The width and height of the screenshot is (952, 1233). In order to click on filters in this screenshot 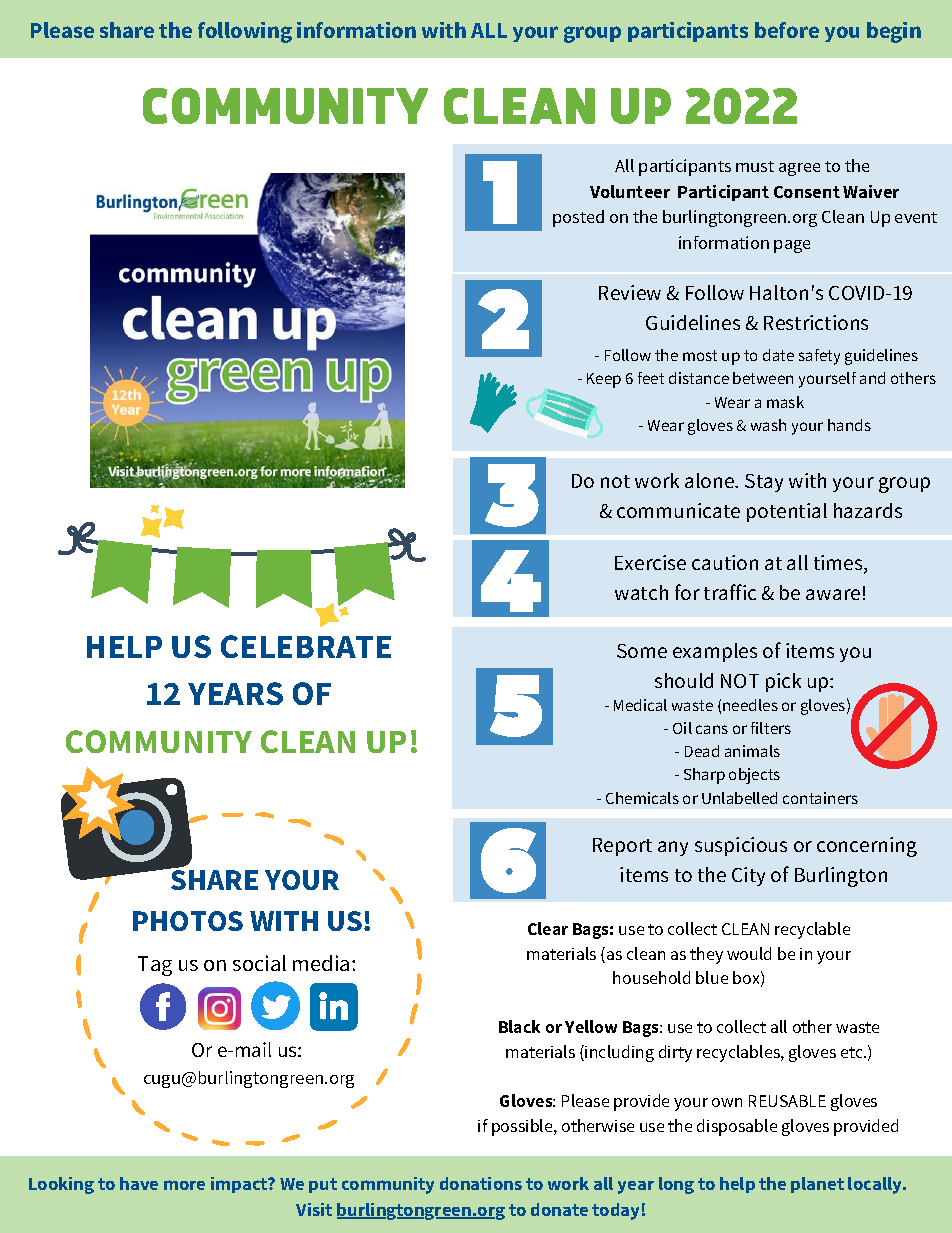, I will do `click(771, 728)`.
